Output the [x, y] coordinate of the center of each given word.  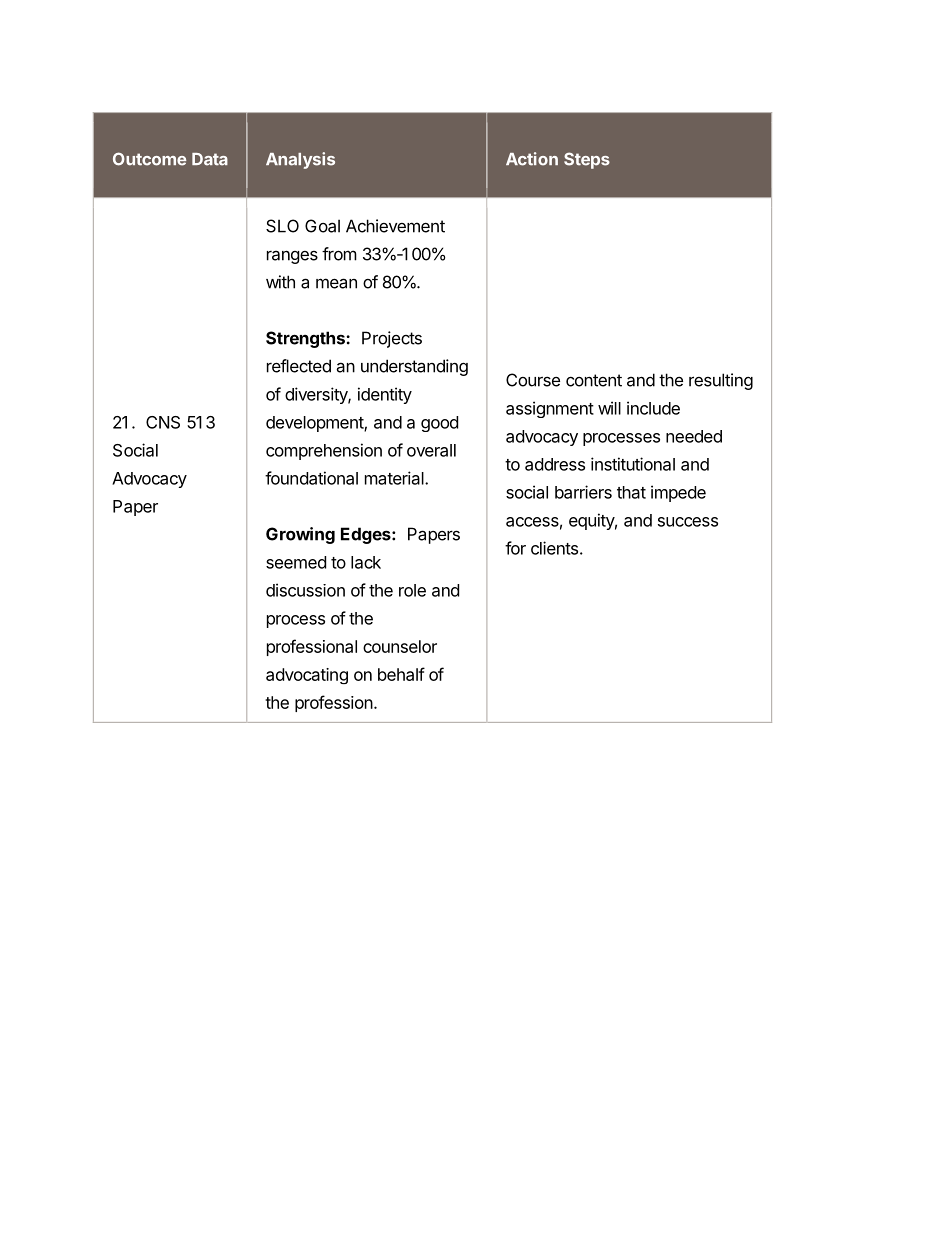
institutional [633, 464]
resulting [721, 381]
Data [210, 159]
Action [532, 159]
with [280, 282]
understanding [414, 367]
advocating [307, 676]
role [412, 590]
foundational [311, 478]
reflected [299, 366]
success [688, 522]
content [594, 380]
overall [431, 450]
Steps [587, 160]
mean [336, 283]
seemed [296, 562]
